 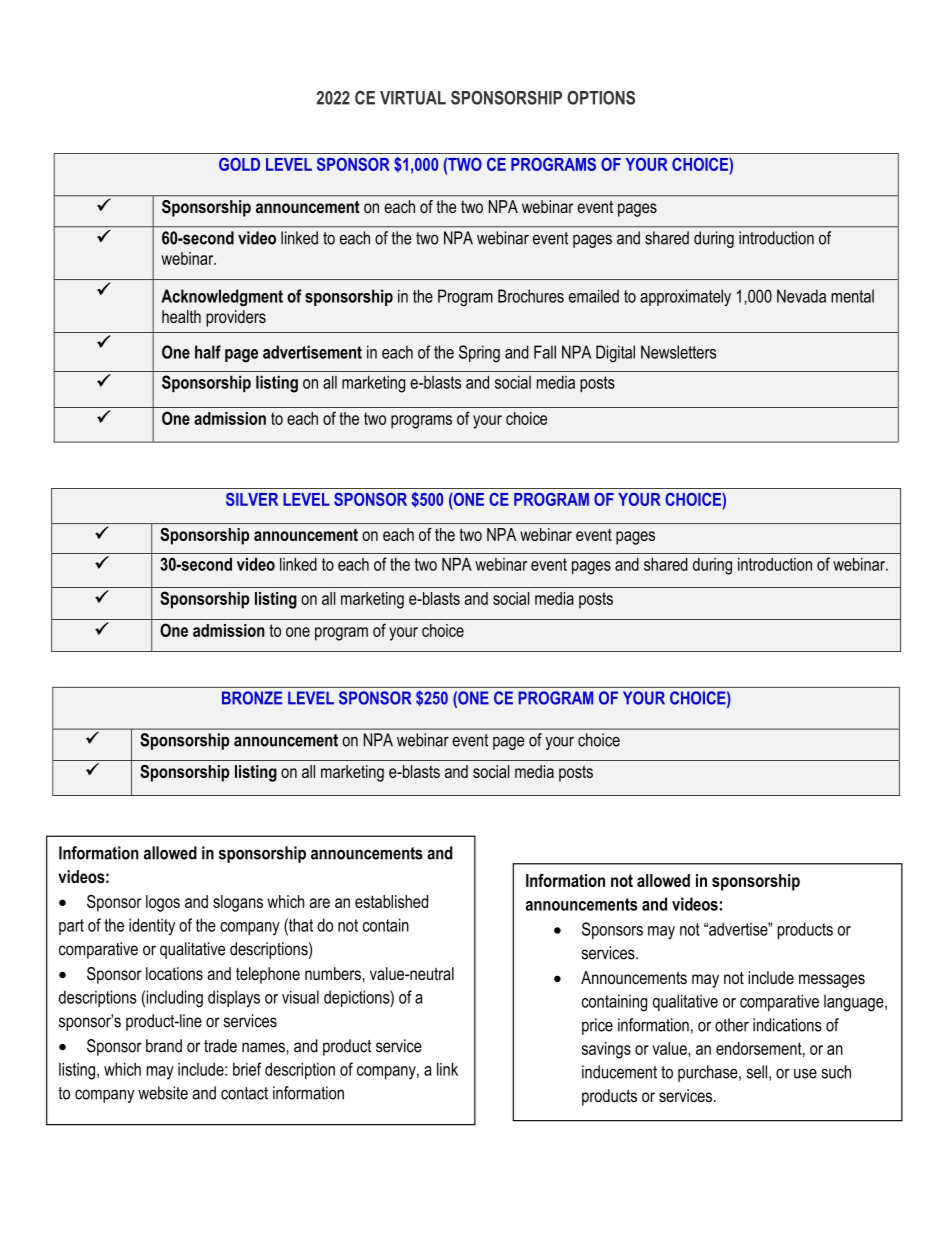 What do you see at coordinates (391, 901) in the page?
I see `established` at bounding box center [391, 901].
